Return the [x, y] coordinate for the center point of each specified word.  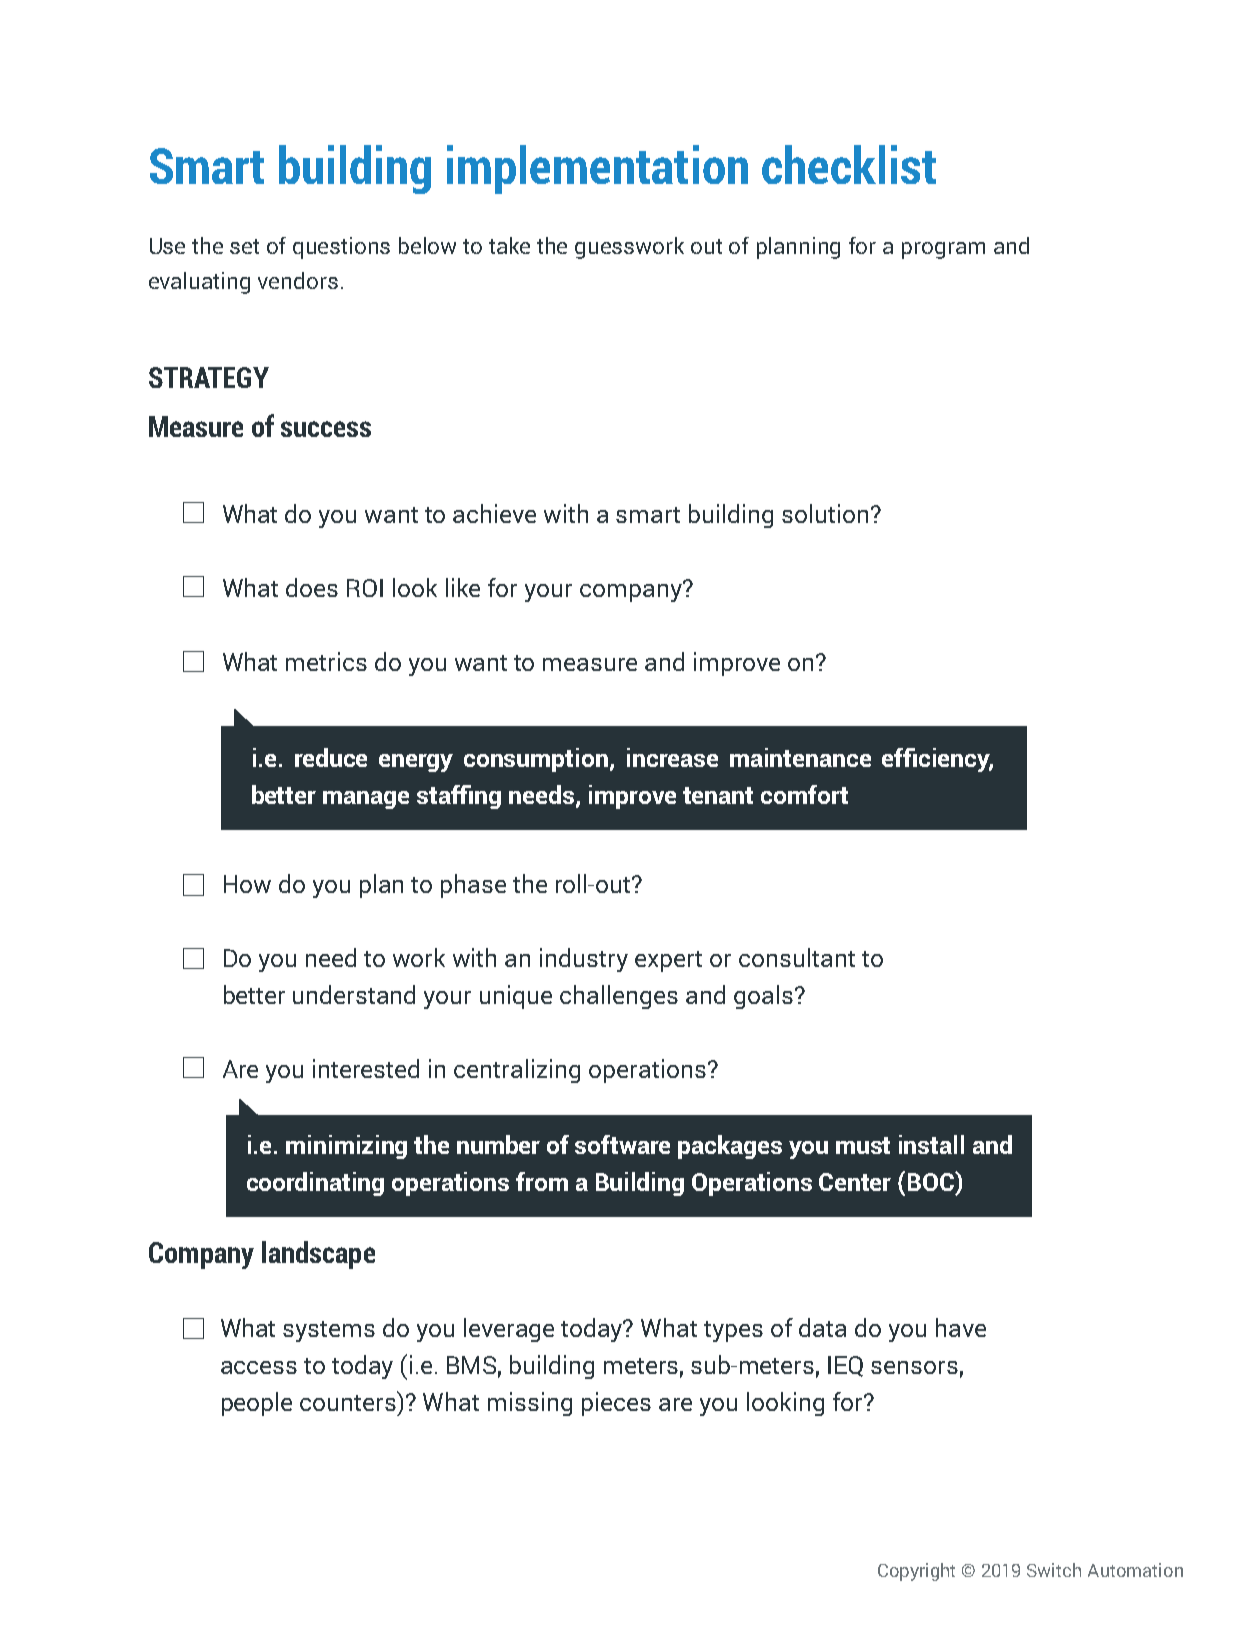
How [247, 884]
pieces [616, 1404]
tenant [718, 795]
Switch [1054, 1570]
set [244, 246]
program [943, 250]
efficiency [937, 760]
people [257, 1404]
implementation [597, 169]
